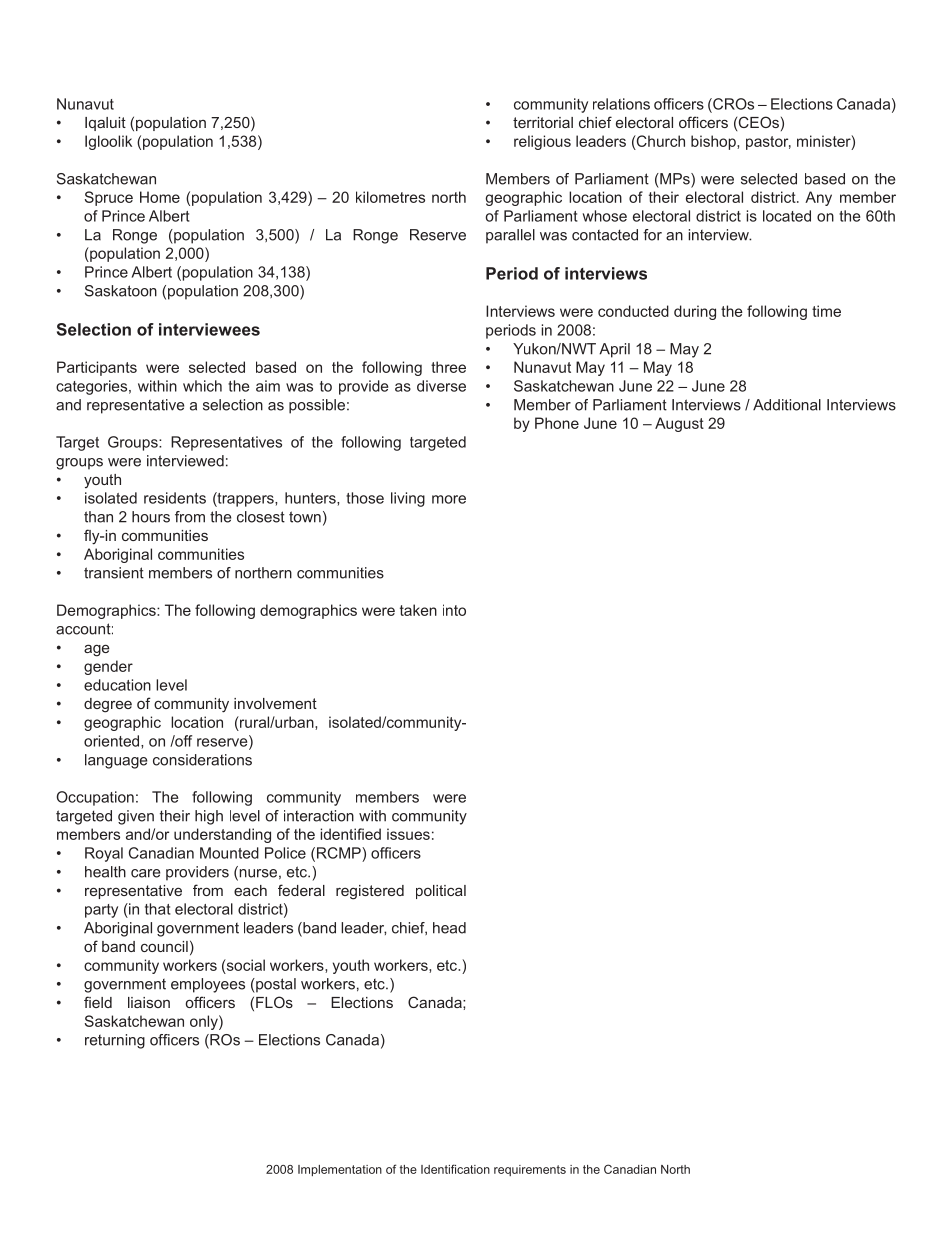  Describe the element at coordinates (449, 499) in the screenshot. I see `more` at that location.
